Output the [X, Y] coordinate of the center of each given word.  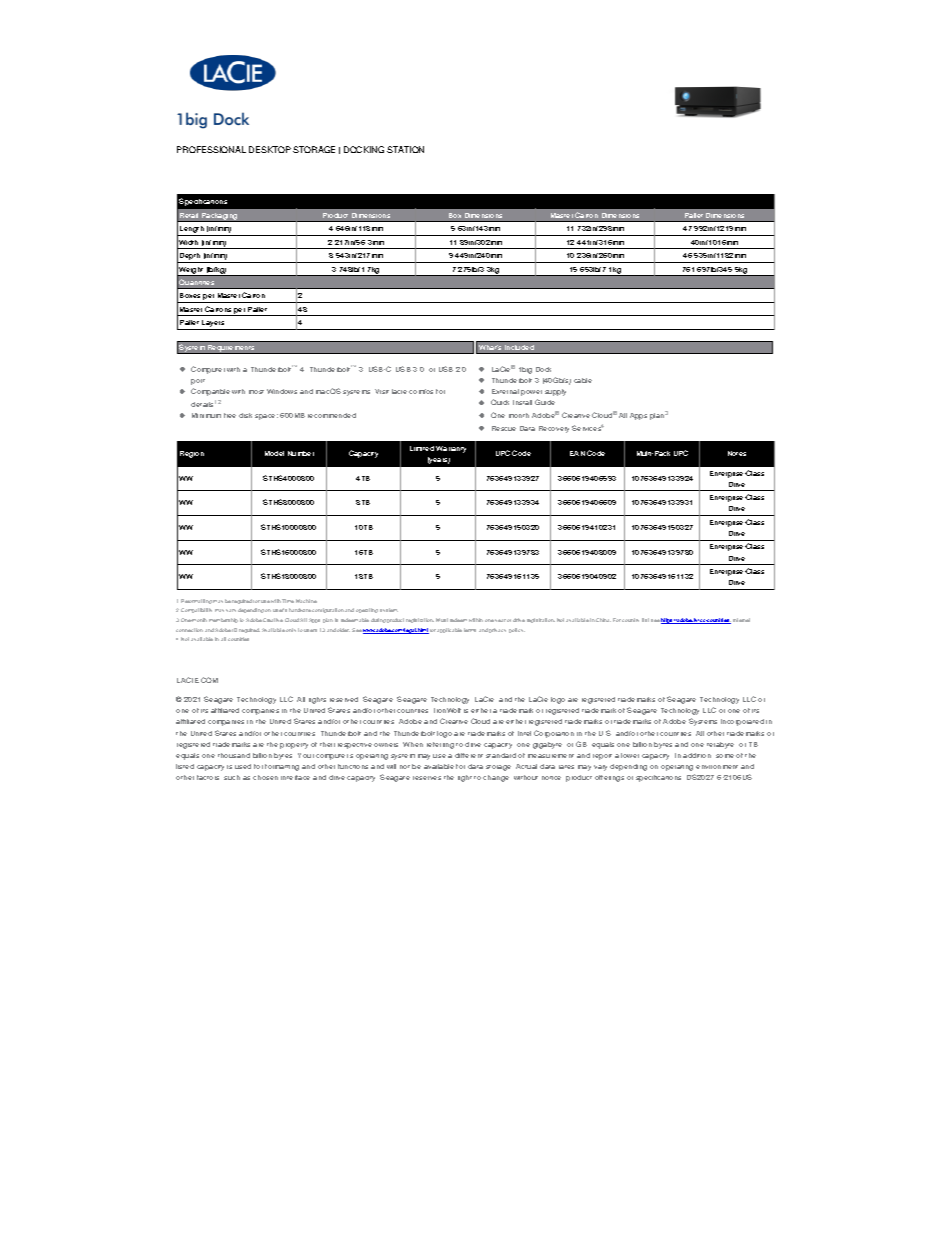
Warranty [451, 449]
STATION [405, 149]
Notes [737, 453]
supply [555, 392]
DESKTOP [270, 149]
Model [274, 453]
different [469, 755]
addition [697, 755]
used [243, 766]
